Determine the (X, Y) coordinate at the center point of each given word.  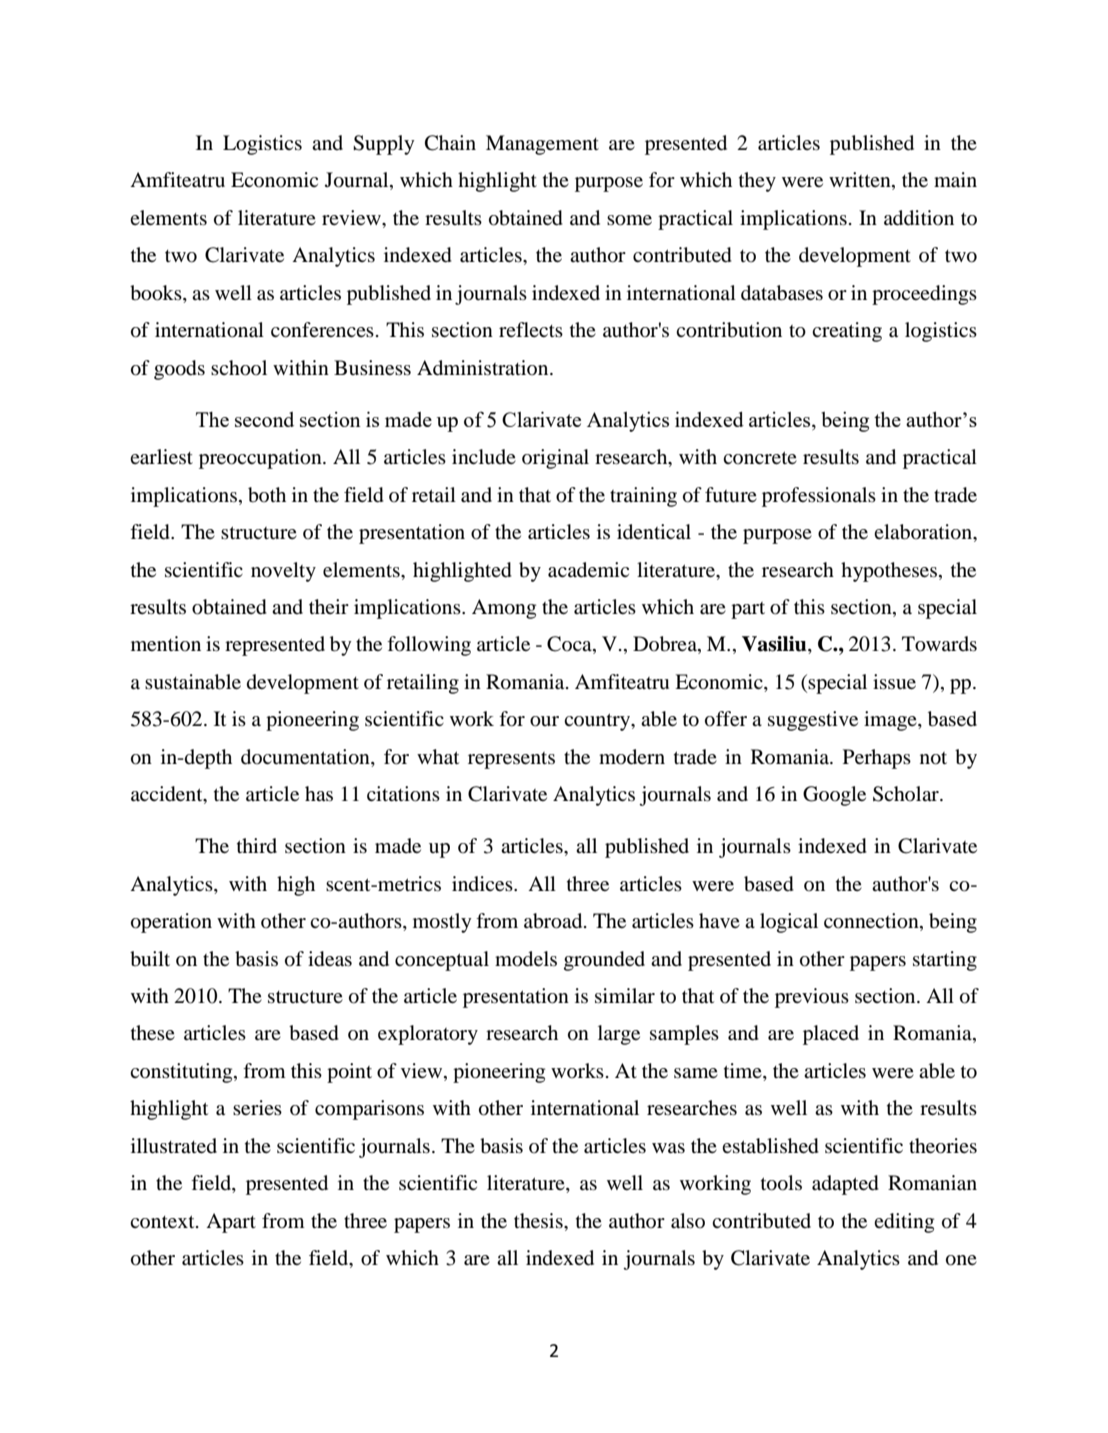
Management (542, 145)
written (861, 181)
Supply (384, 145)
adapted (845, 1185)
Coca (570, 645)
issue (894, 681)
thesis (539, 1220)
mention (166, 643)
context (163, 1221)
